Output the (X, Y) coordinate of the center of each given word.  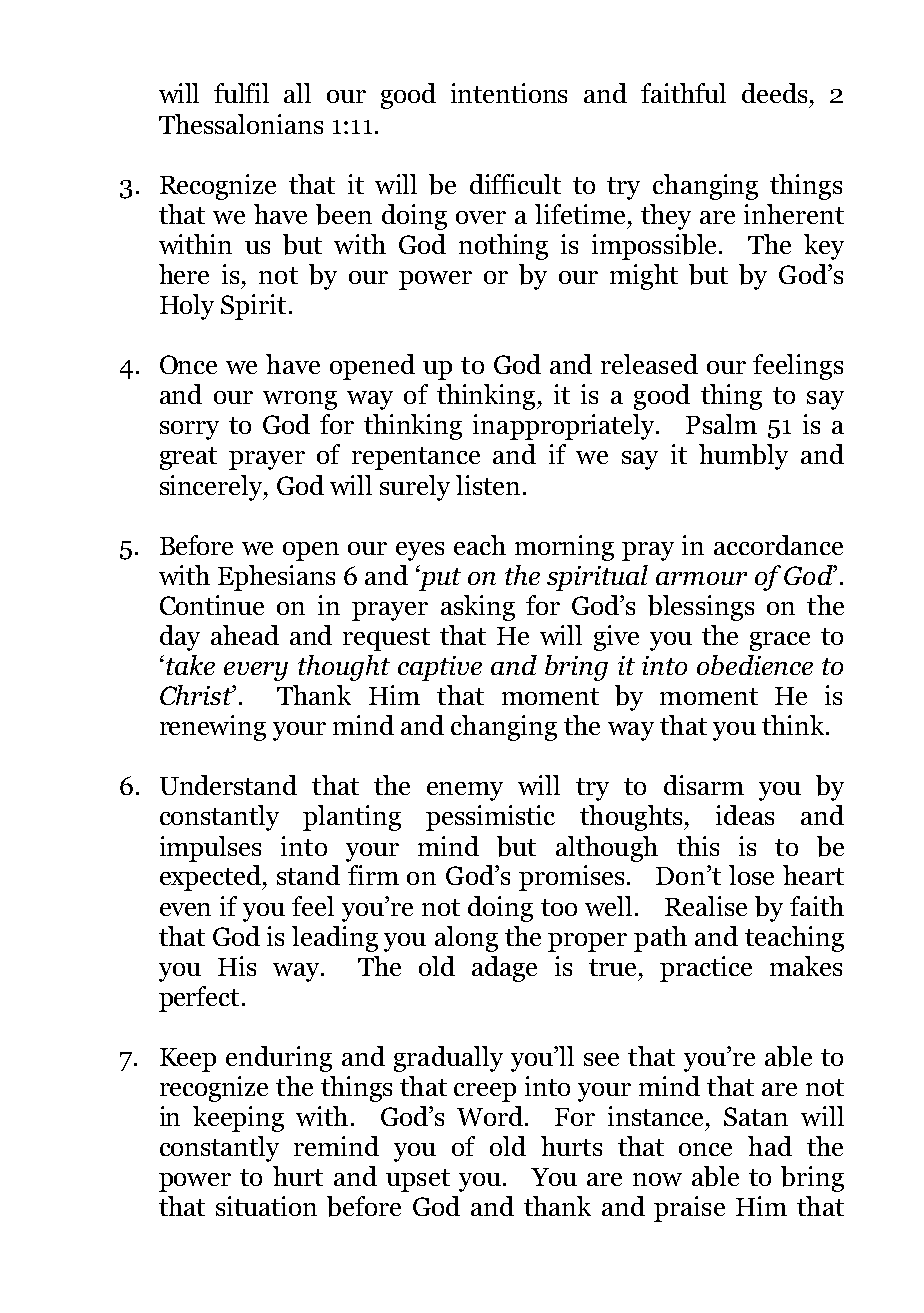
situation (266, 1206)
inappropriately (565, 427)
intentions (509, 93)
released (649, 364)
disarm (704, 785)
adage (504, 969)
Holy (187, 307)
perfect (199, 999)
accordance (778, 545)
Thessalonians (241, 124)
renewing (213, 728)
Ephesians (276, 578)
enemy (465, 791)
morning (564, 548)
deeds (774, 93)
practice (706, 969)
